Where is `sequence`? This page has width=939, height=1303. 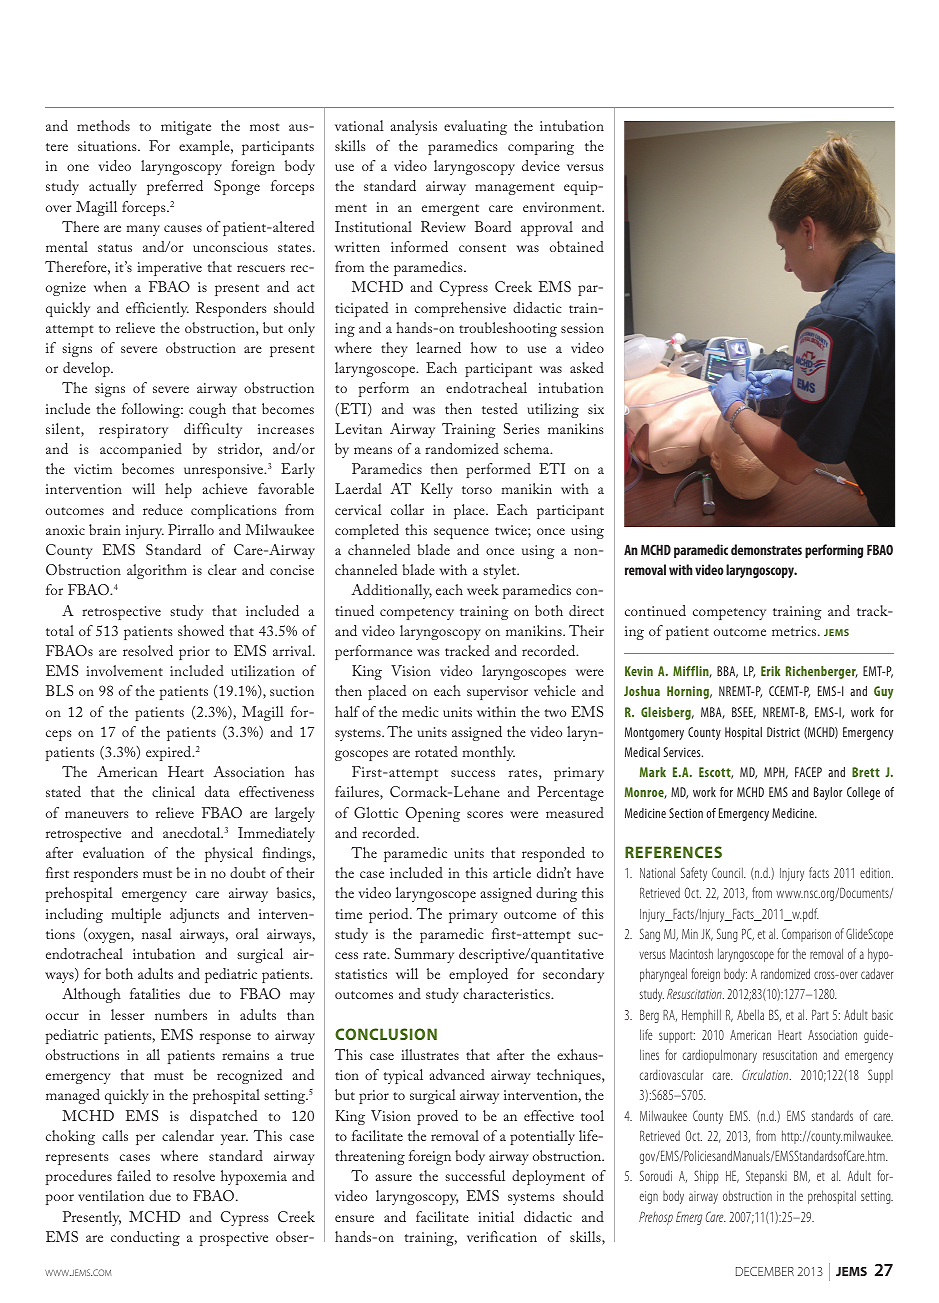 sequence is located at coordinates (461, 533).
